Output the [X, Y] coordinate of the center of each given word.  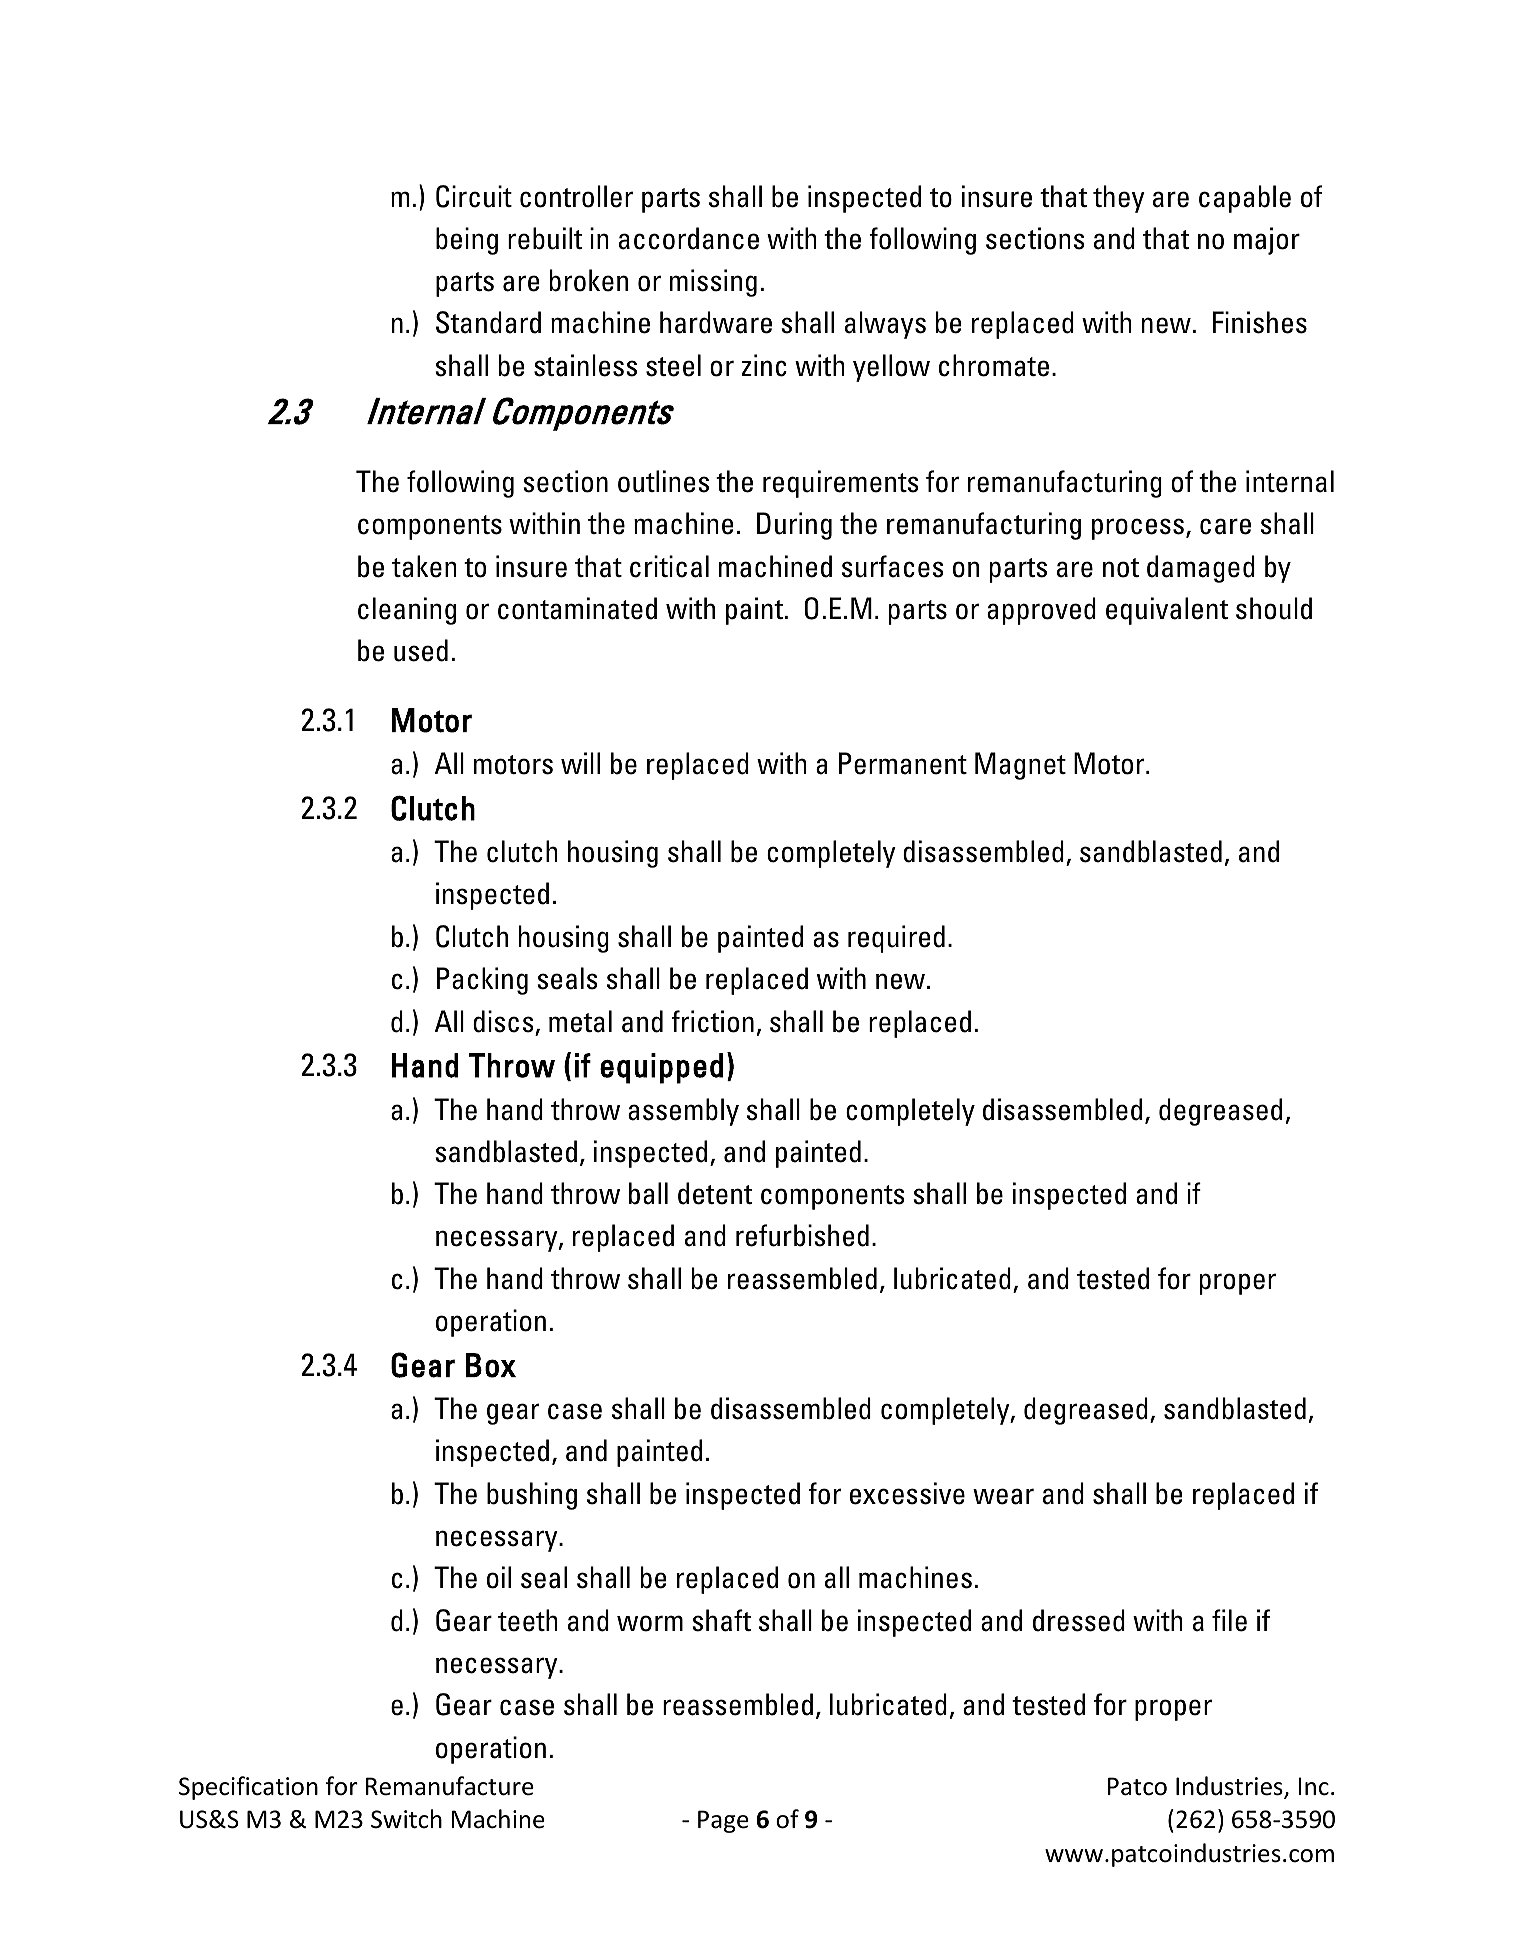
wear [1003, 1496]
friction [712, 1021]
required [896, 939]
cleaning [407, 611]
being [467, 241]
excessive [907, 1493]
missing [713, 283]
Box [491, 1365]
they [1119, 199]
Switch [406, 1819]
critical [669, 566]
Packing [482, 981]
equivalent [1167, 611]
